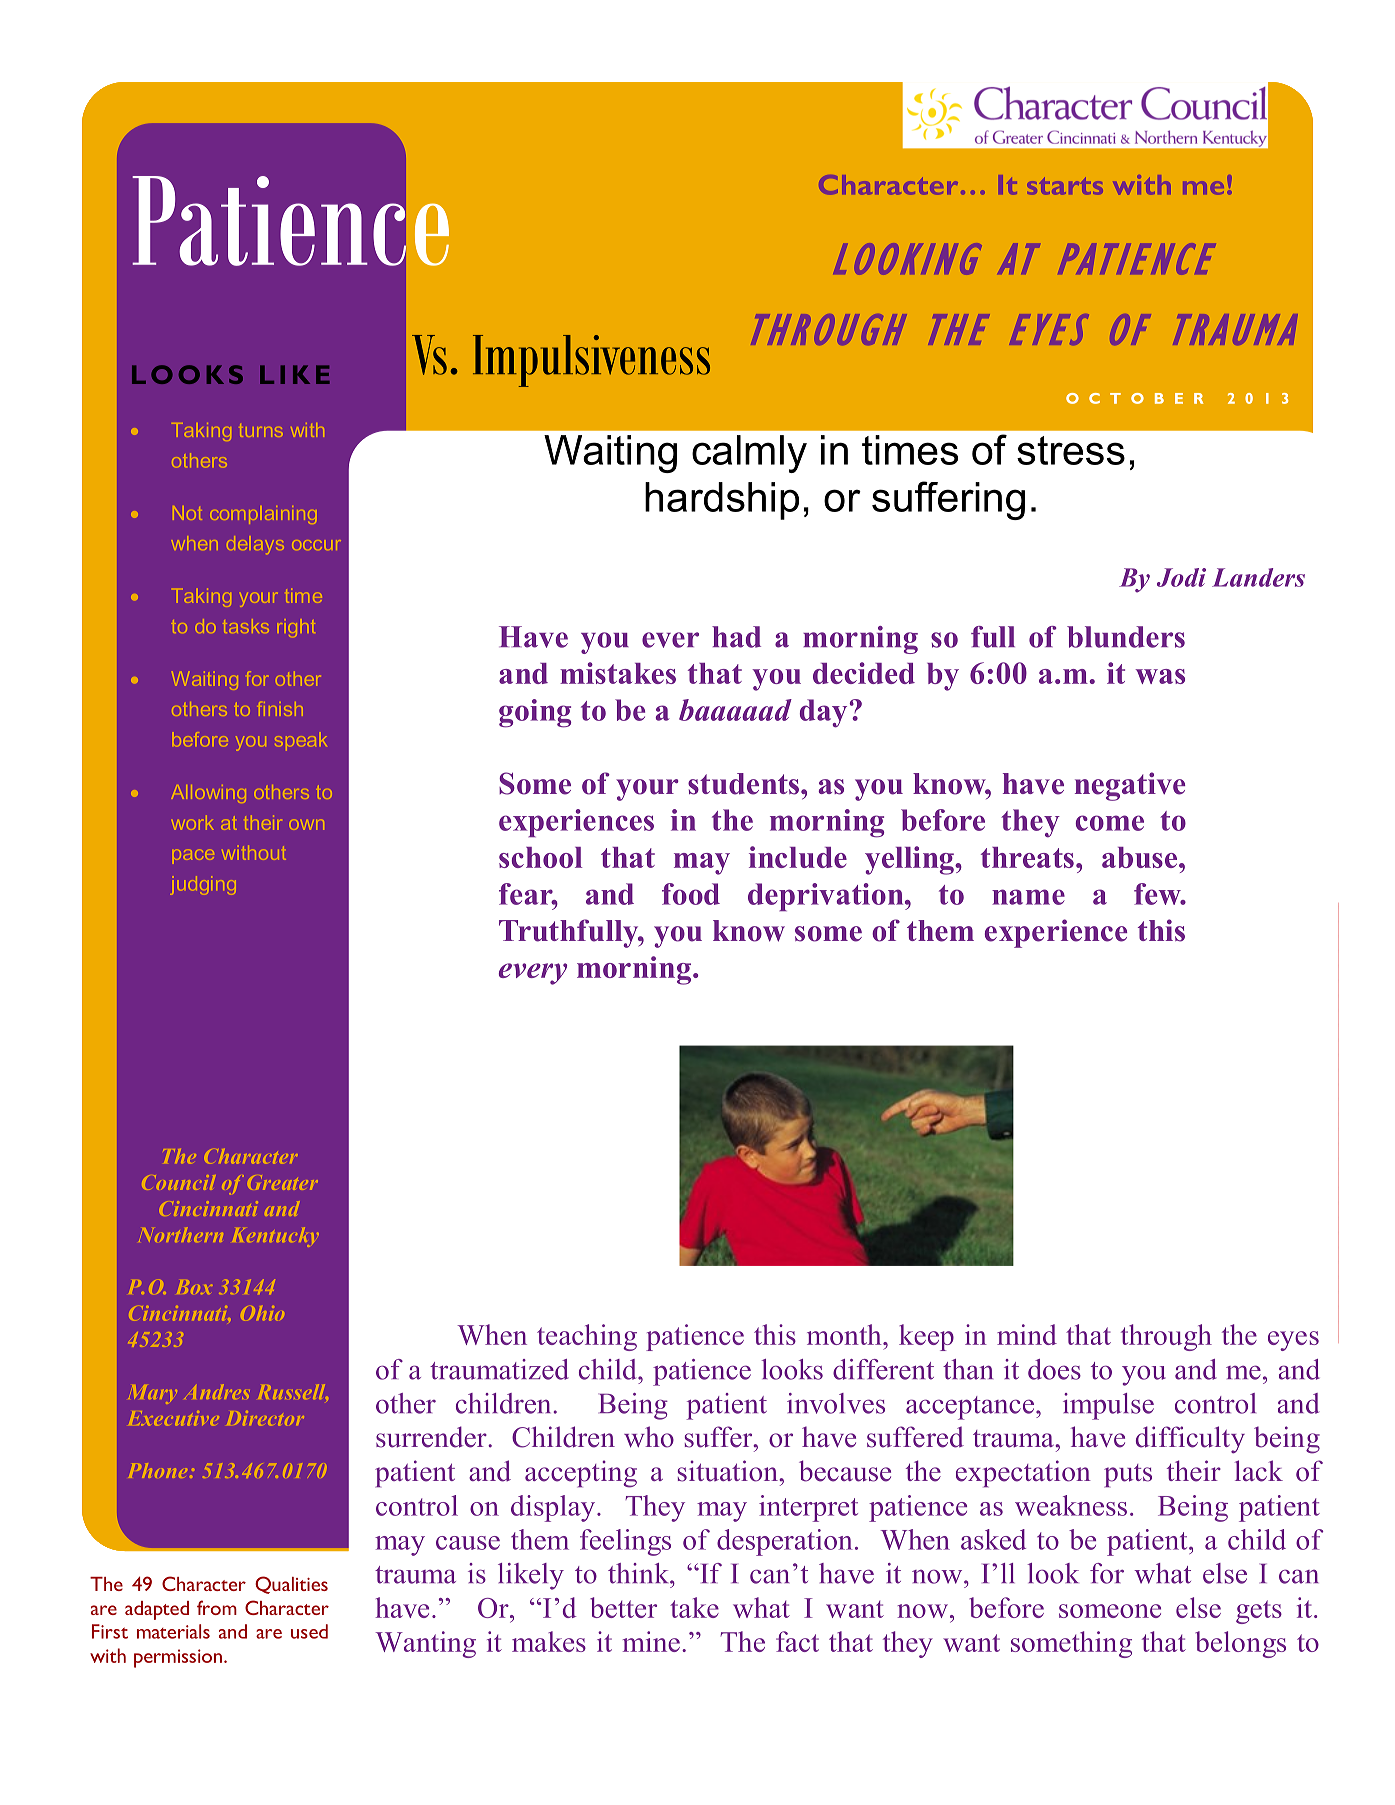 This document has height=1805, width=1395. What do you see at coordinates (432, 1437) in the document?
I see `surrender` at bounding box center [432, 1437].
